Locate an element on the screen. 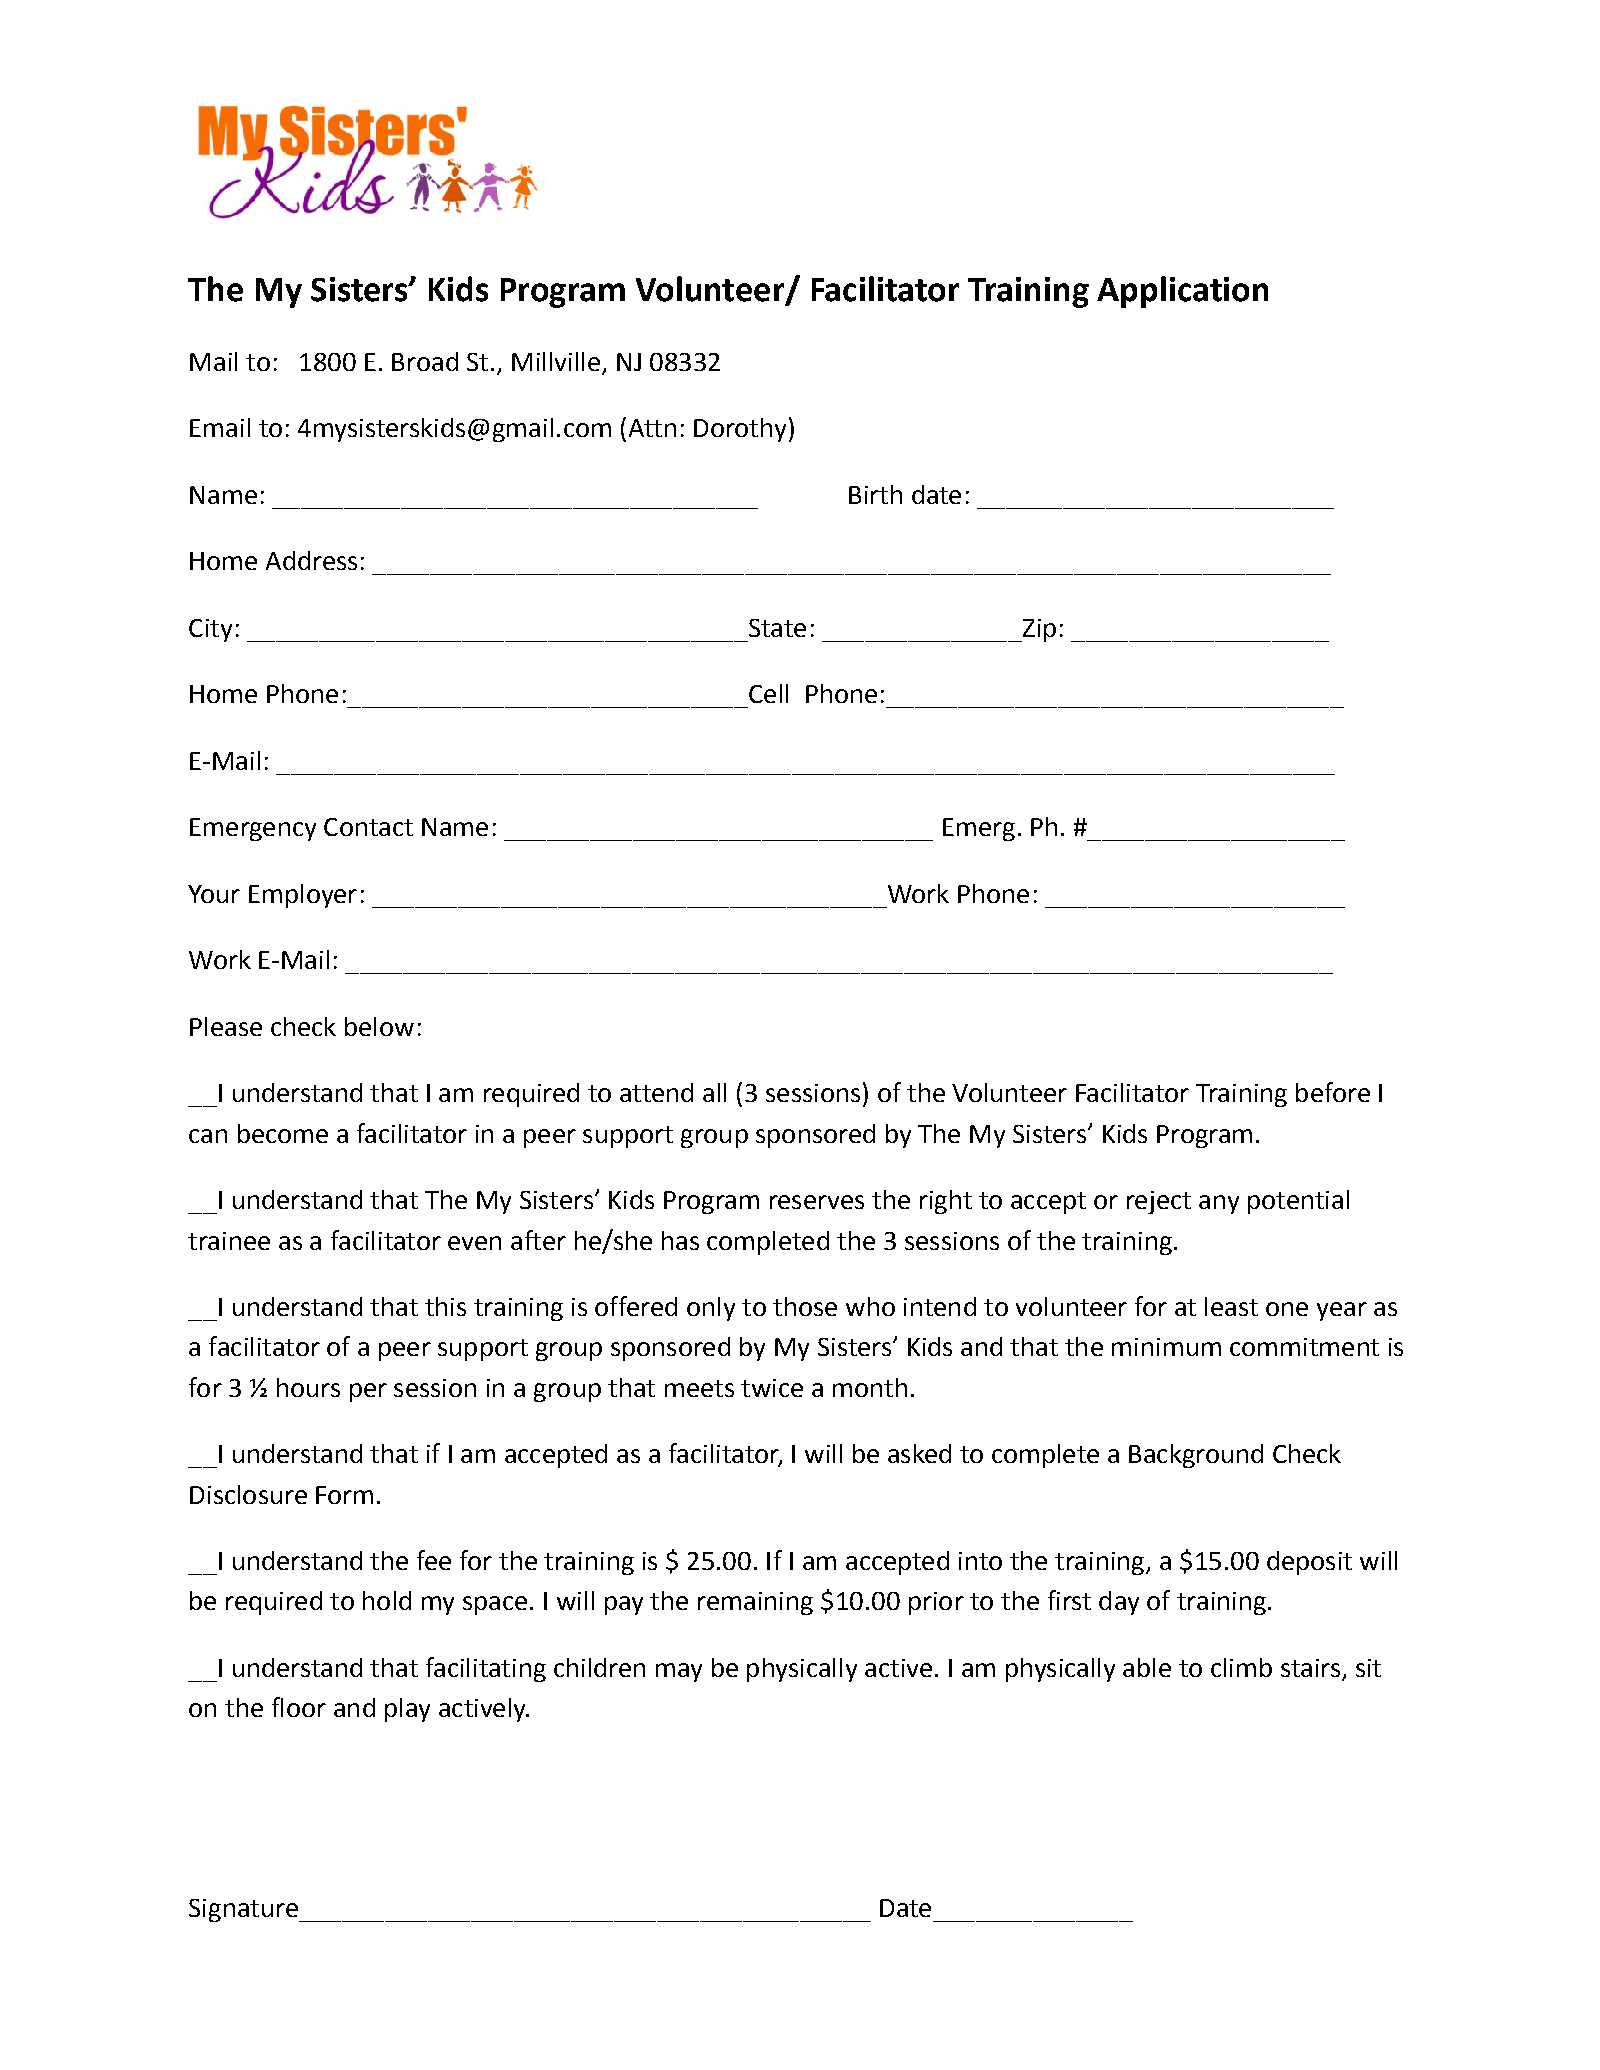 The width and height of the screenshot is (1600, 2070). Birth is located at coordinates (875, 494).
